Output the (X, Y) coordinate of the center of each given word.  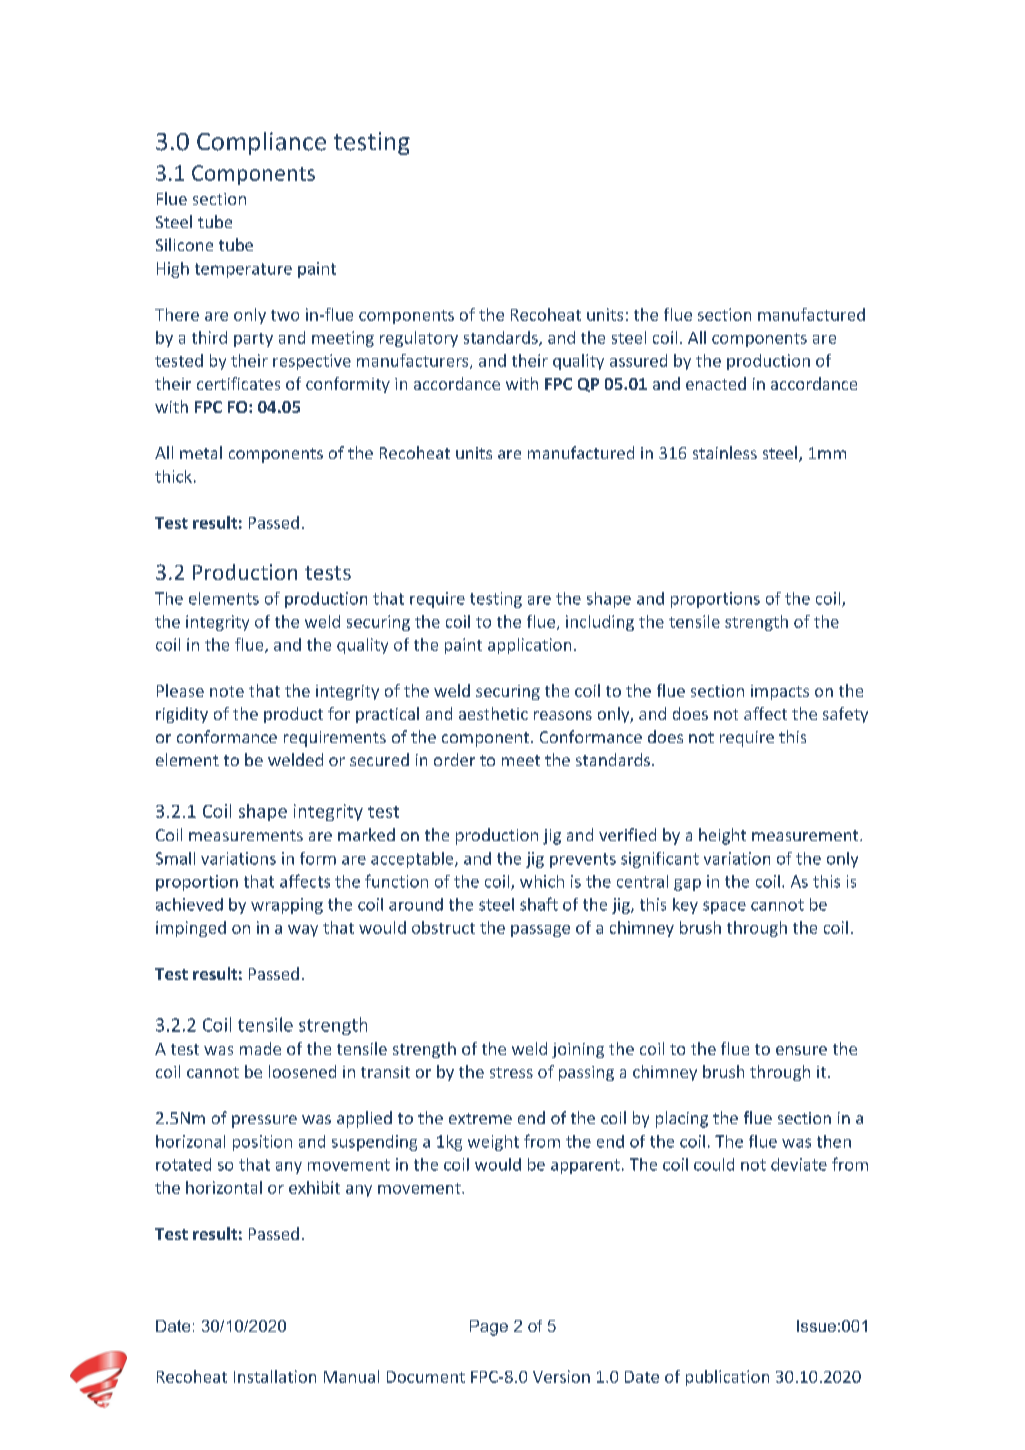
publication (727, 1378)
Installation (275, 1376)
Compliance (261, 143)
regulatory (419, 339)
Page (489, 1328)
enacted (716, 383)
